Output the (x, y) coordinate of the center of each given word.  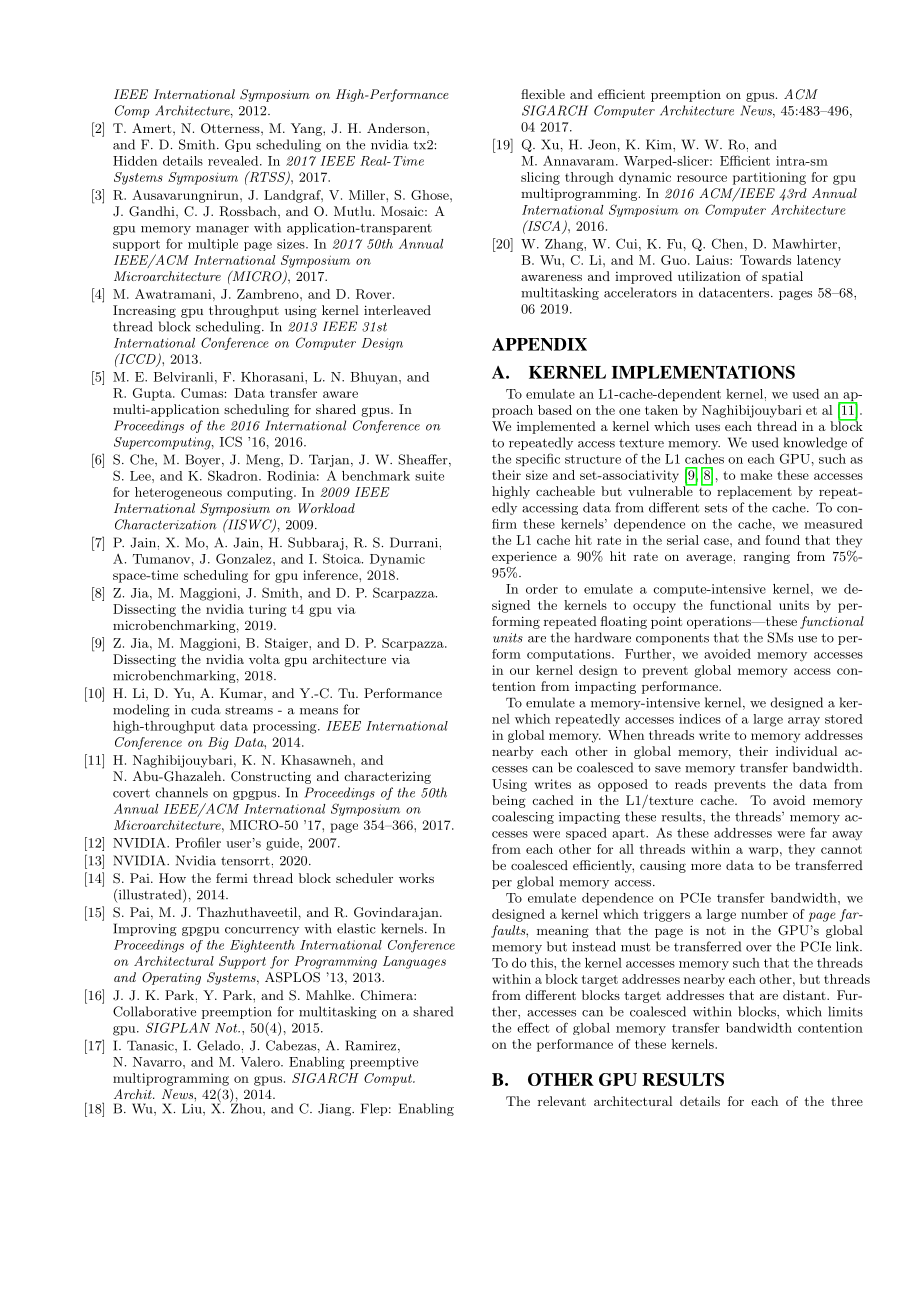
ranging (767, 558)
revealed (234, 161)
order (542, 589)
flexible (543, 94)
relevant (562, 1101)
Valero (261, 1062)
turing (267, 610)
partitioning (769, 178)
